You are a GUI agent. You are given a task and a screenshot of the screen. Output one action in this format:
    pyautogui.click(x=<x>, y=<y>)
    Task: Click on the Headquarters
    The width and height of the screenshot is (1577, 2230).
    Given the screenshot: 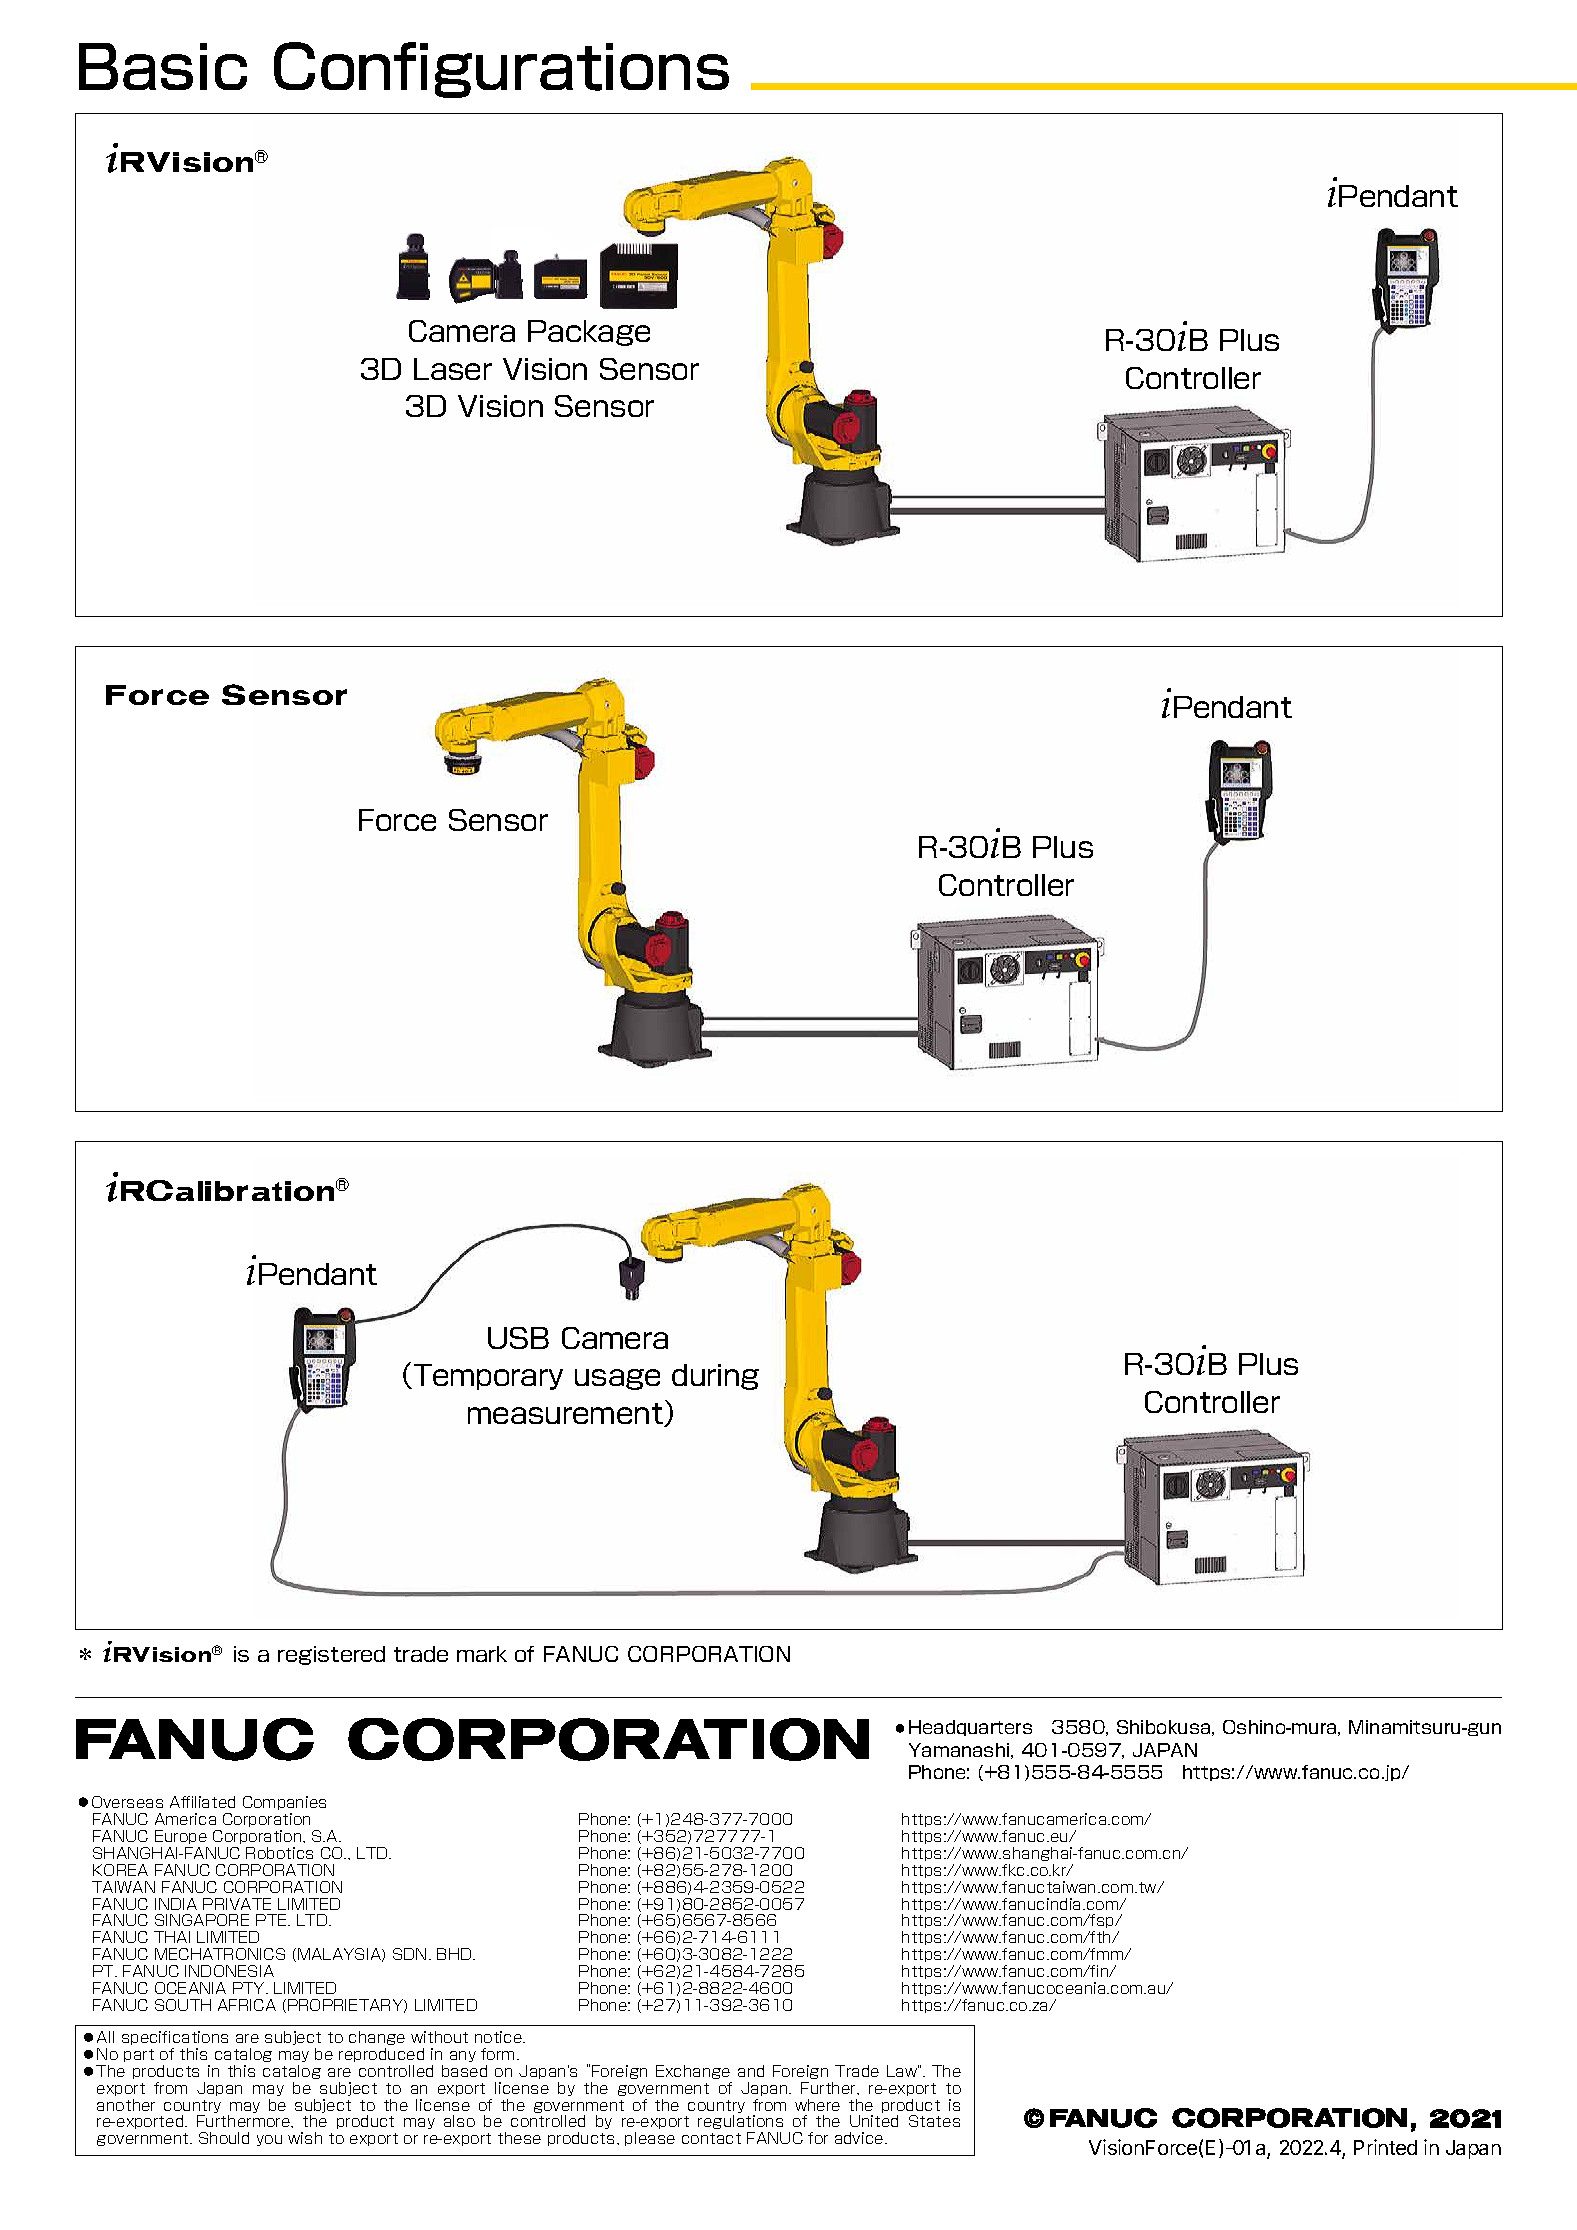 What is the action you would take?
    pyautogui.click(x=970, y=1728)
